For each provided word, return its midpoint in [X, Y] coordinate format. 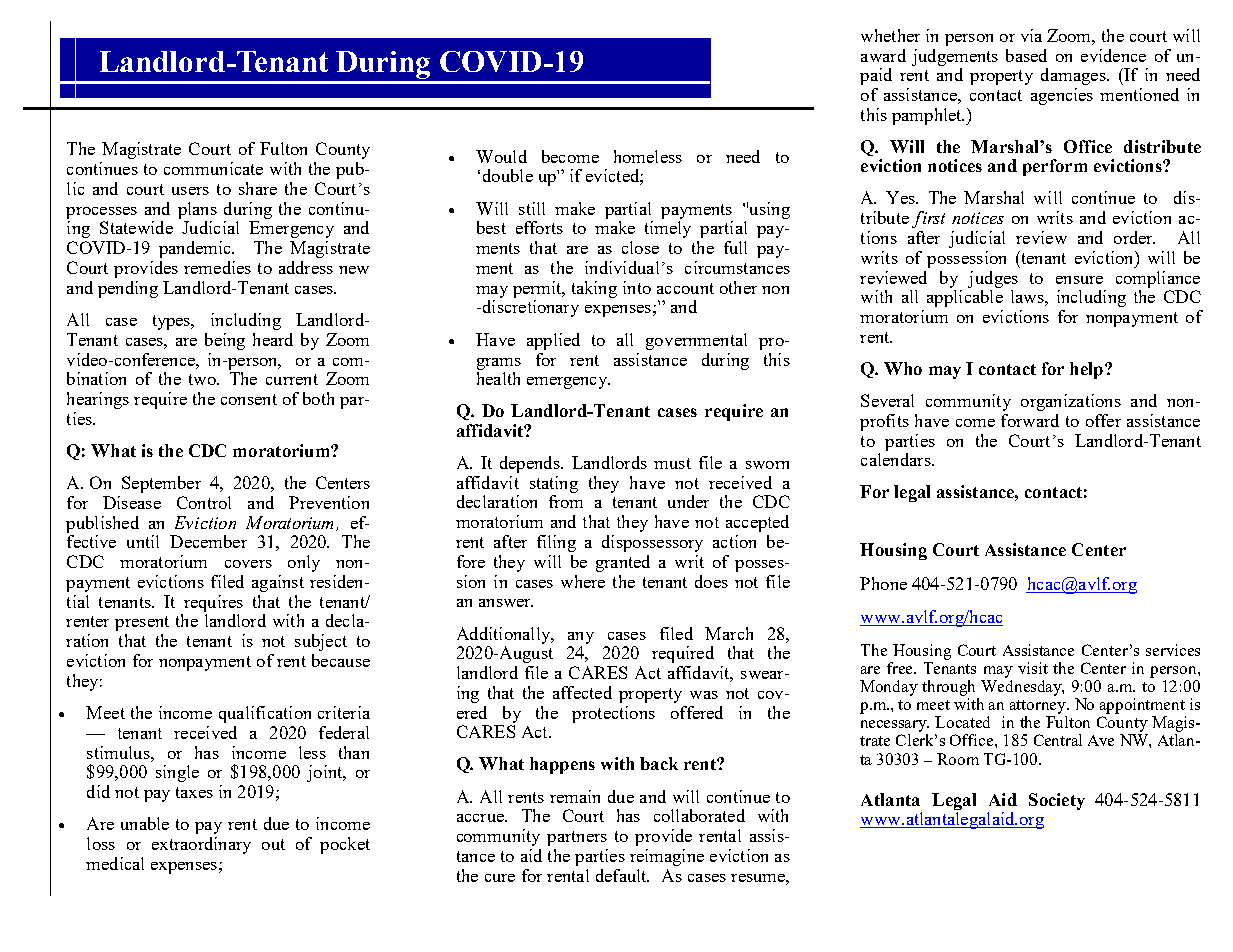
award [883, 55]
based [1026, 55]
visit [1033, 668]
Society [1057, 801]
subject [321, 642]
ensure [1079, 280]
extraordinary [201, 845]
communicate [213, 168]
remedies [217, 267]
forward [1030, 420]
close [640, 247]
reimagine [667, 857]
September [161, 484]
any [581, 638]
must [672, 463]
